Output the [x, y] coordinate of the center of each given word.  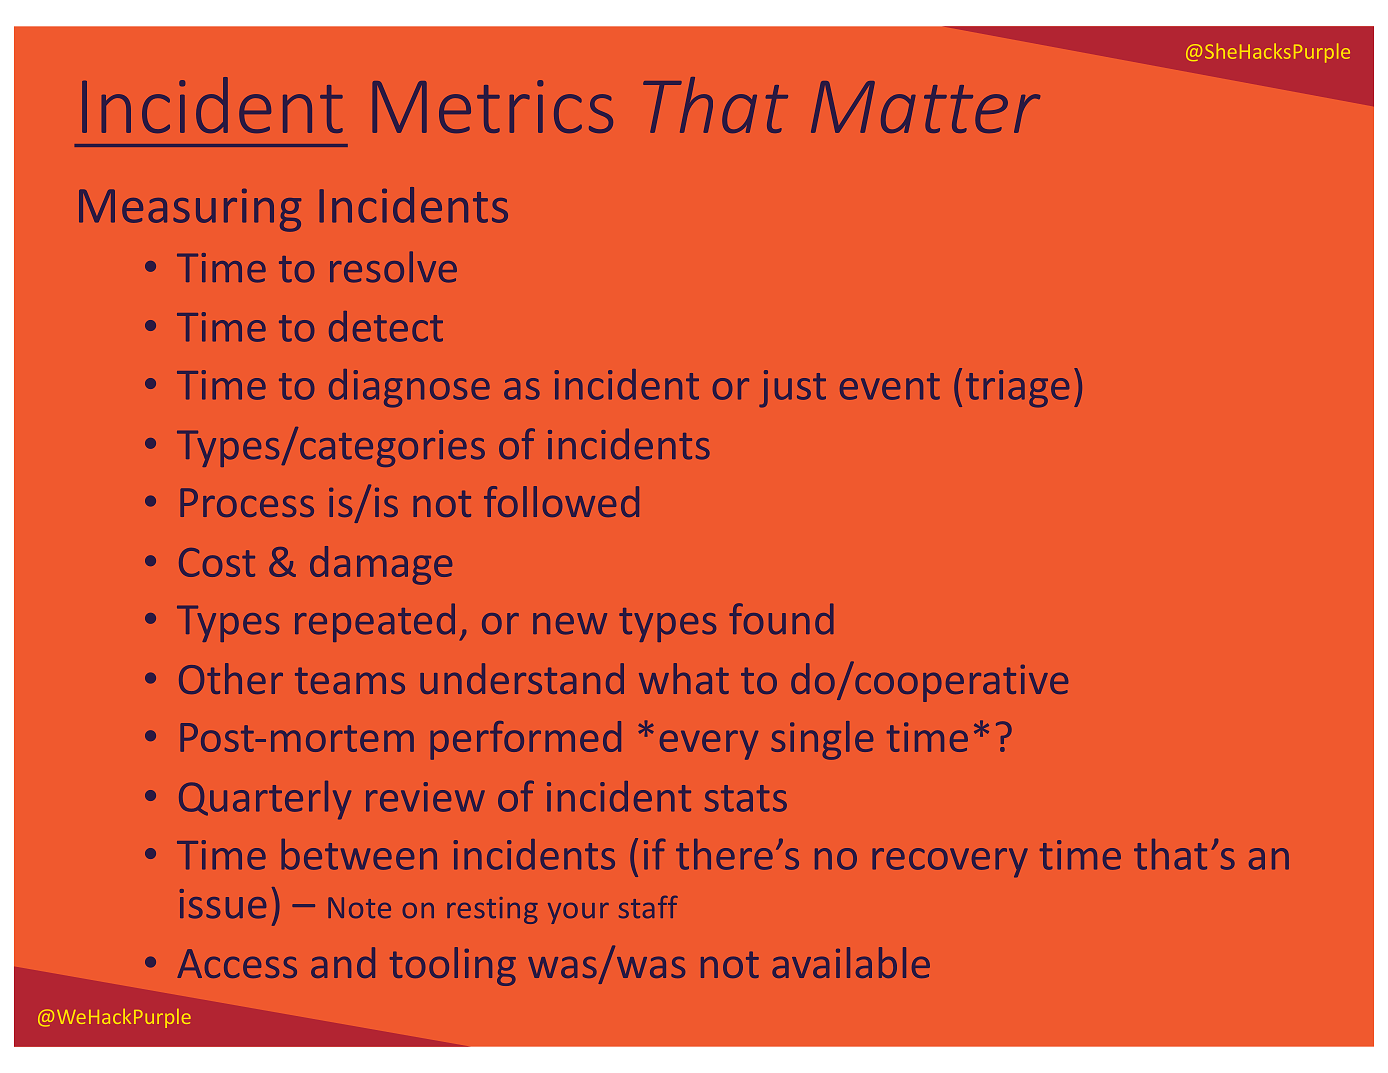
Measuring [190, 210]
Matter [925, 107]
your [578, 913]
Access [237, 963]
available [851, 962]
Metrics [492, 106]
